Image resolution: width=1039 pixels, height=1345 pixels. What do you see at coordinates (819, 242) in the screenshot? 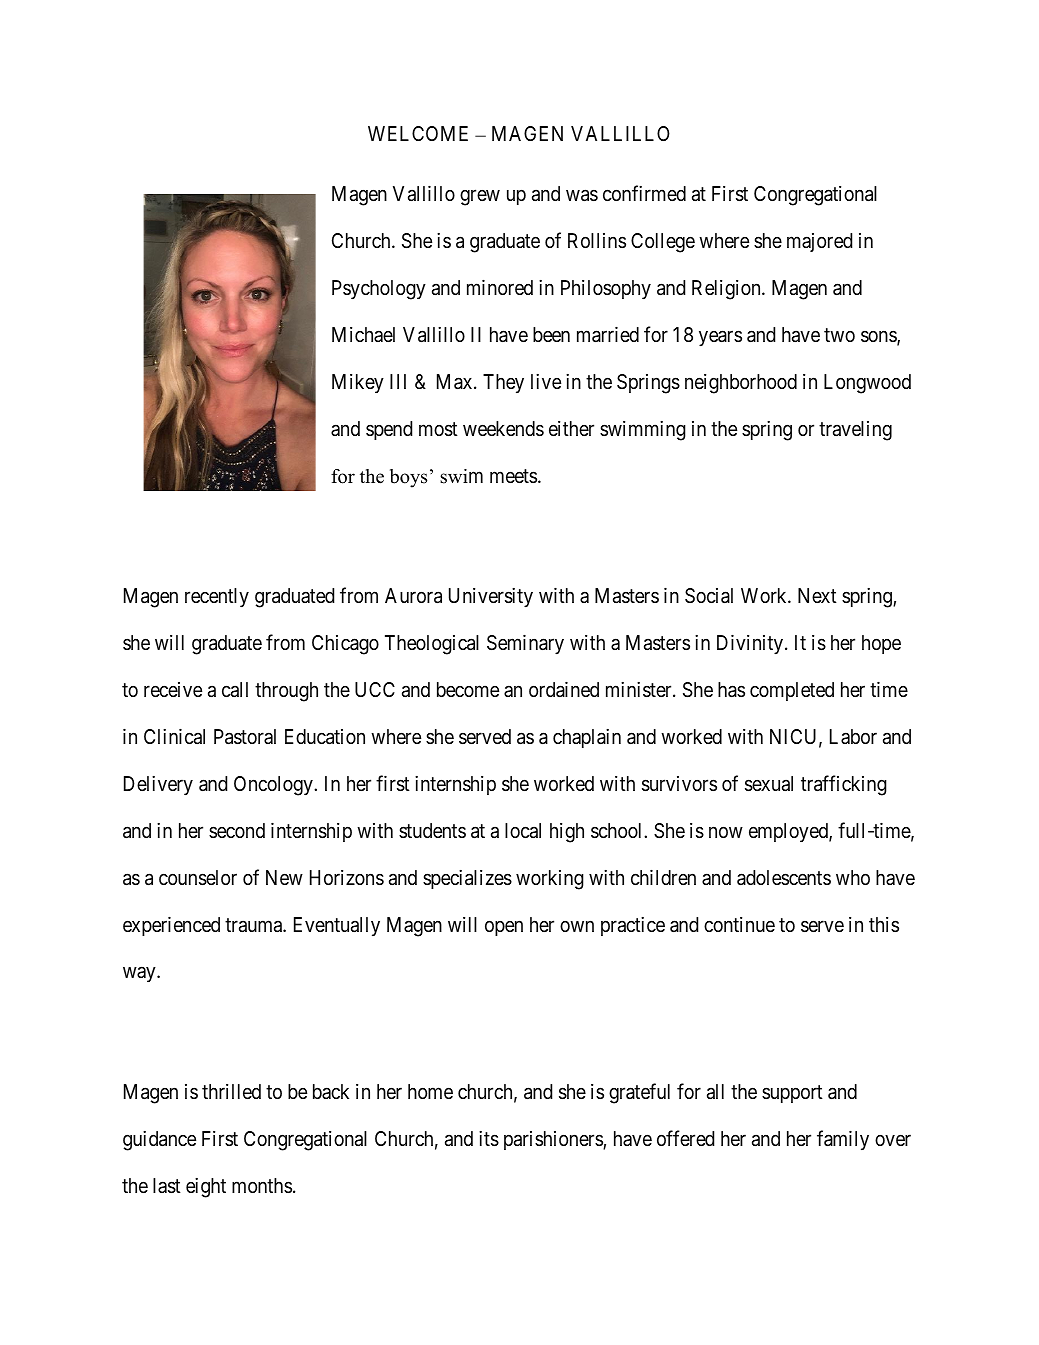
I see `majored` at bounding box center [819, 242].
